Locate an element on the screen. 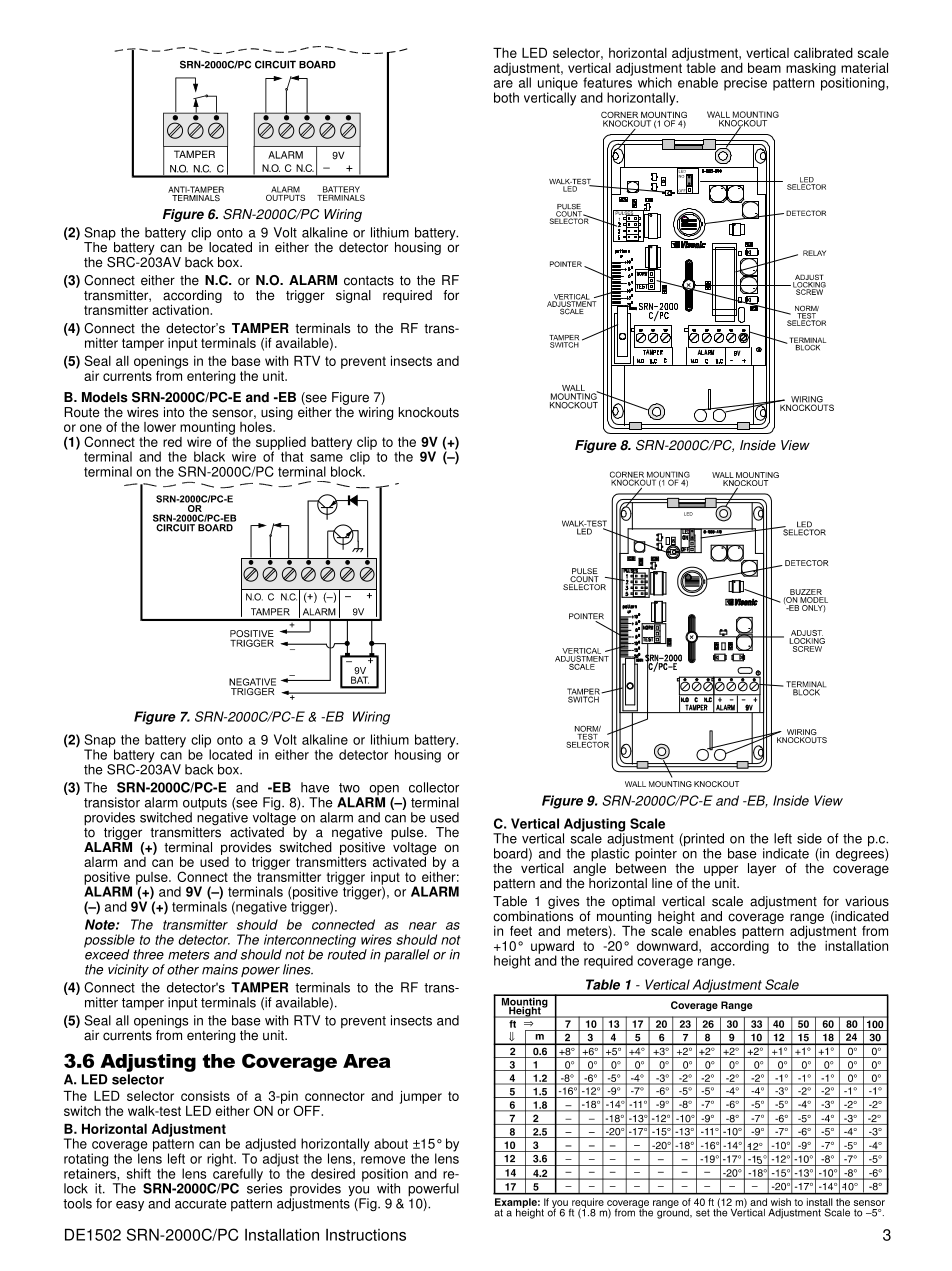 This screenshot has width=952, height=1271. three is located at coordinates (148, 954).
